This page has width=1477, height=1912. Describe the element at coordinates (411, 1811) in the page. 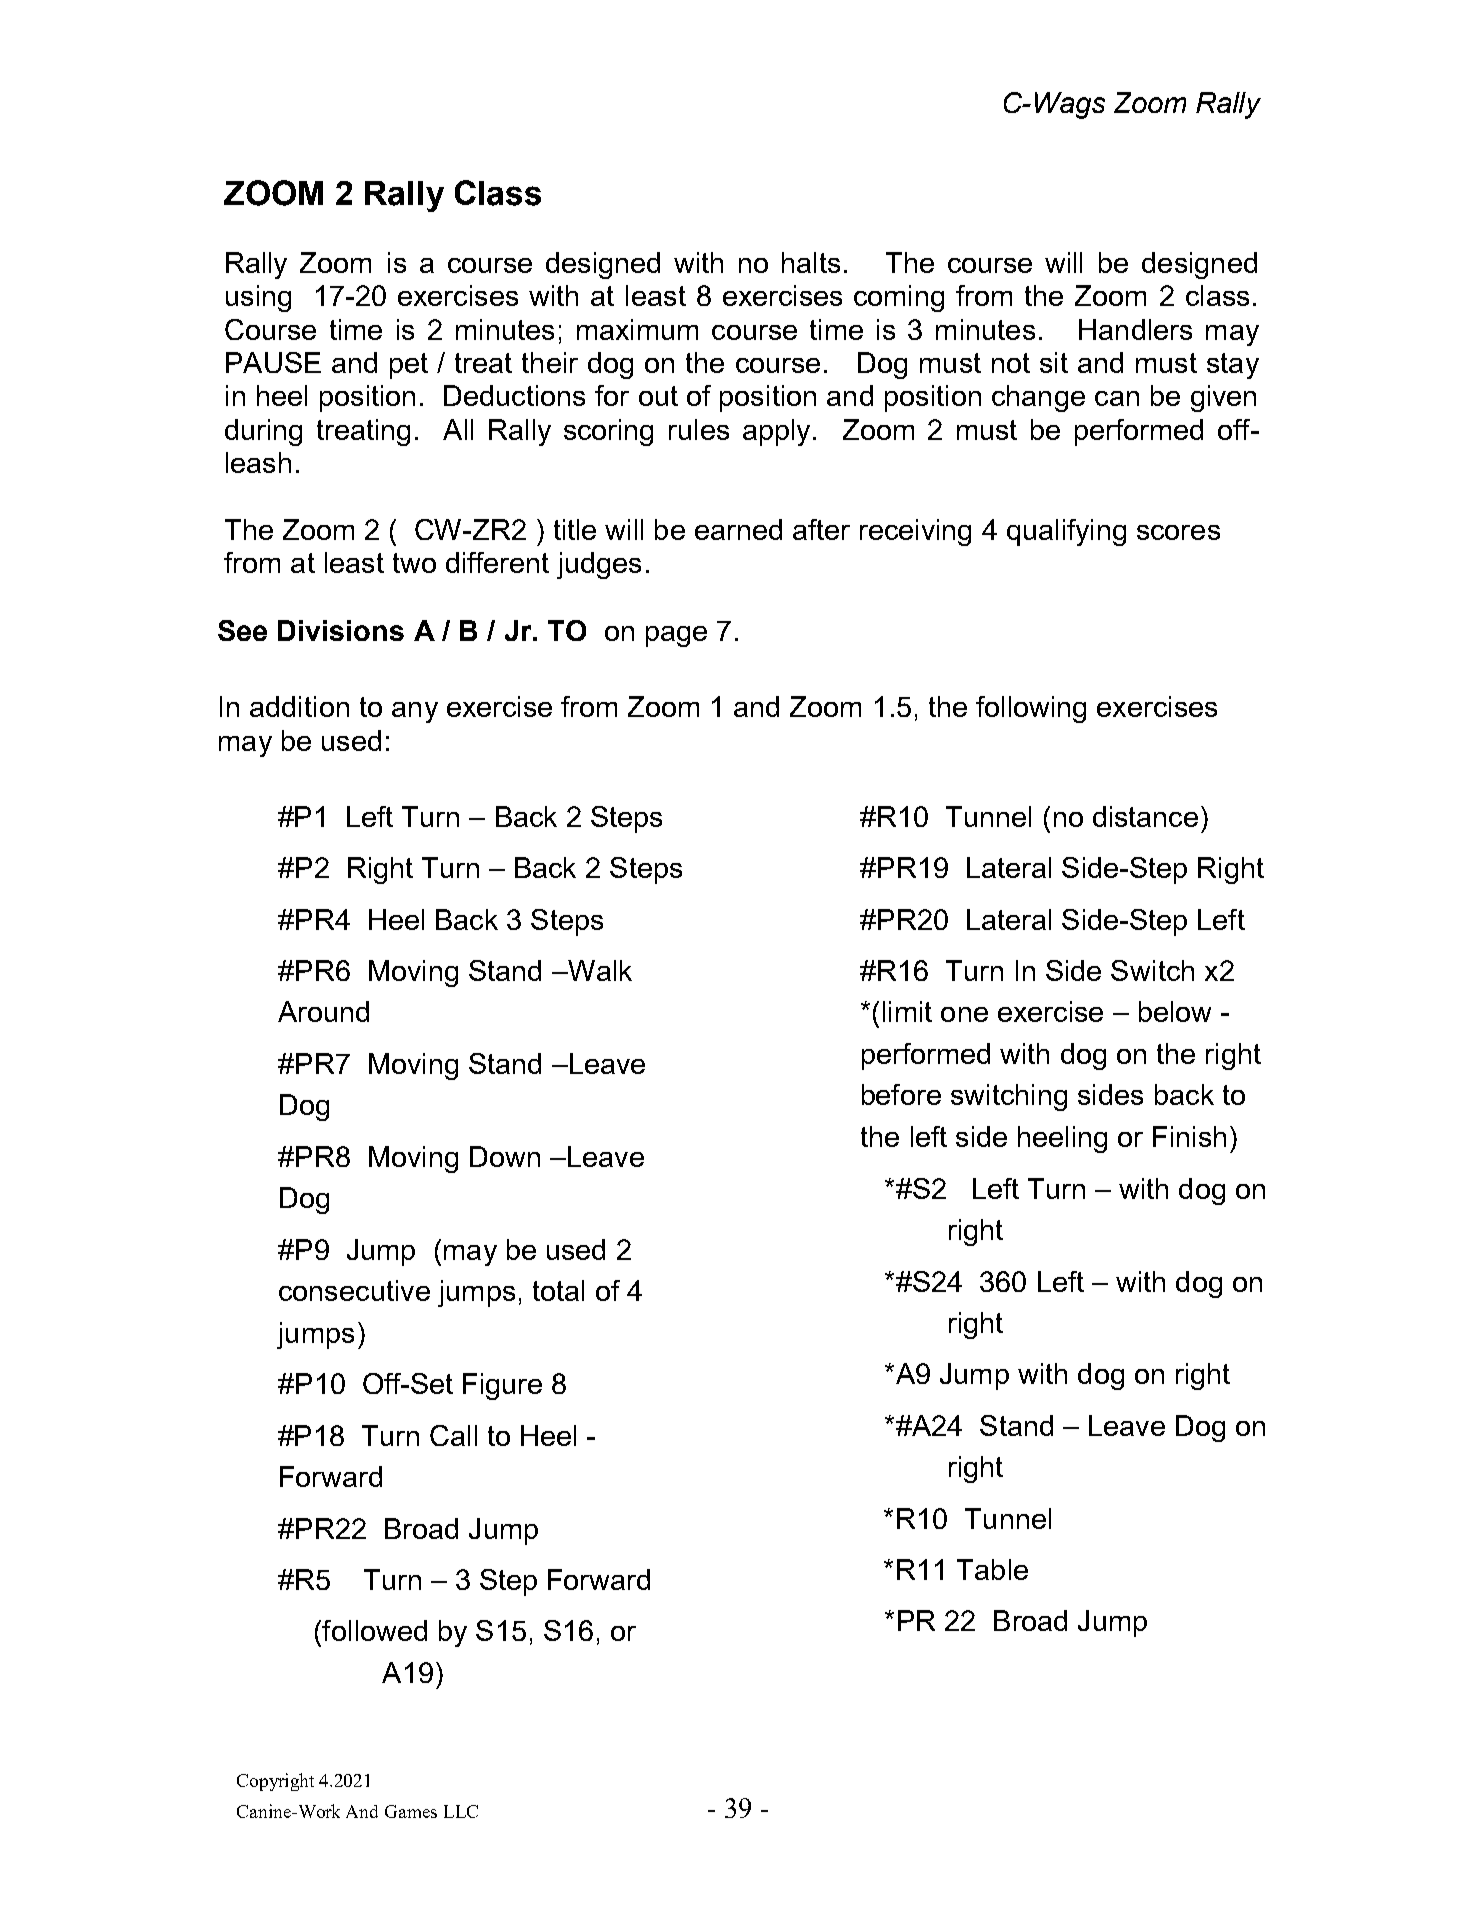

I see `Games` at that location.
